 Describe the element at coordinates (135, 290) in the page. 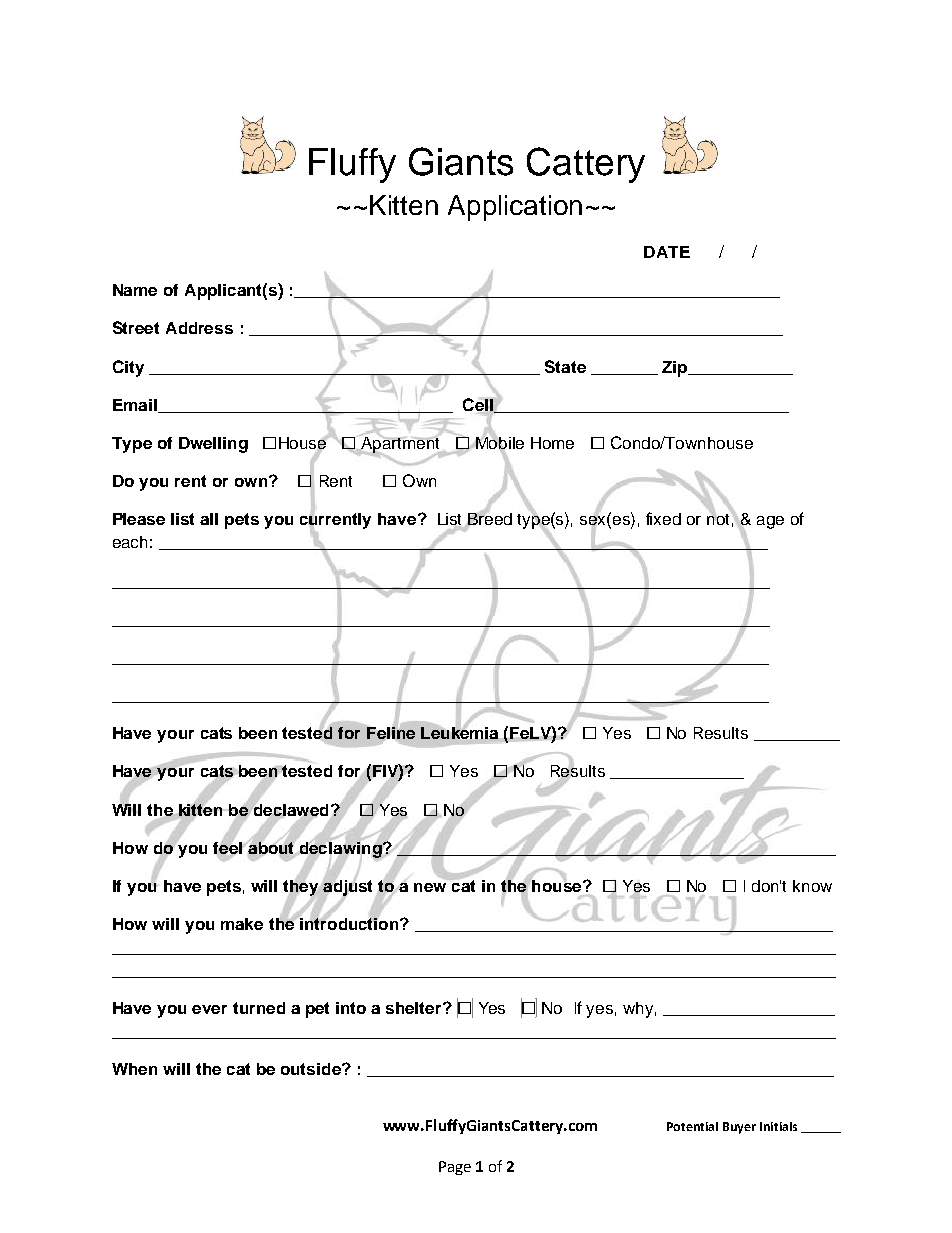

I see `Name` at that location.
